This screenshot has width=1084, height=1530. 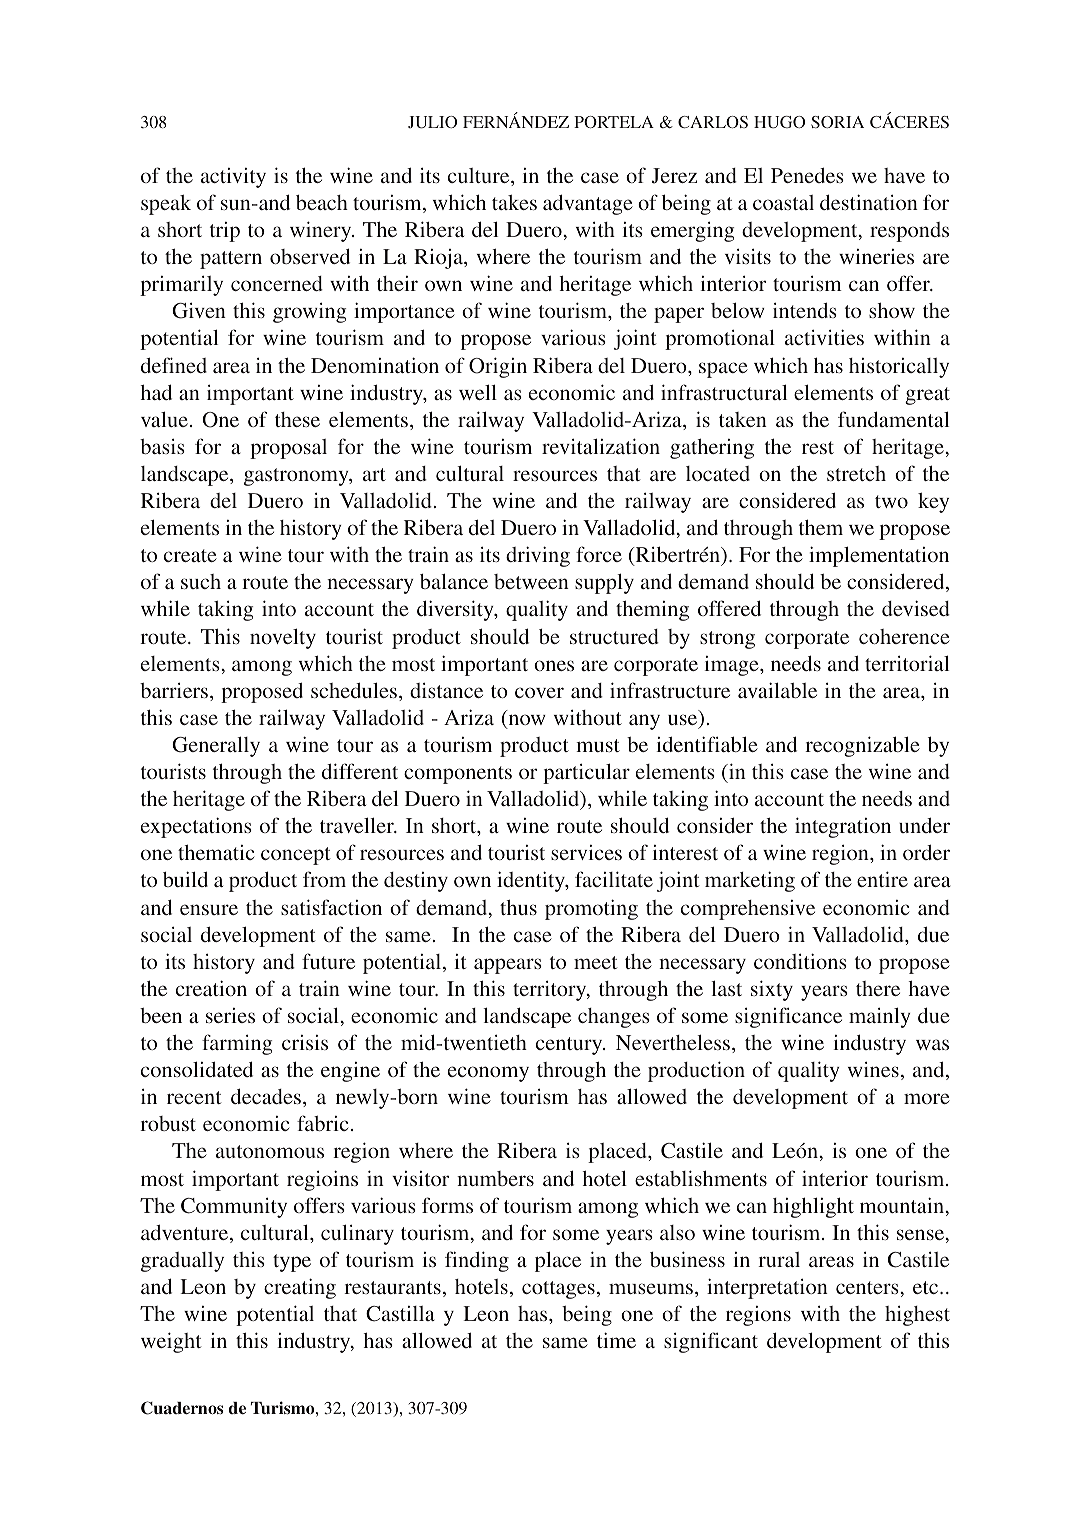 I want to click on time, so click(x=616, y=1340).
